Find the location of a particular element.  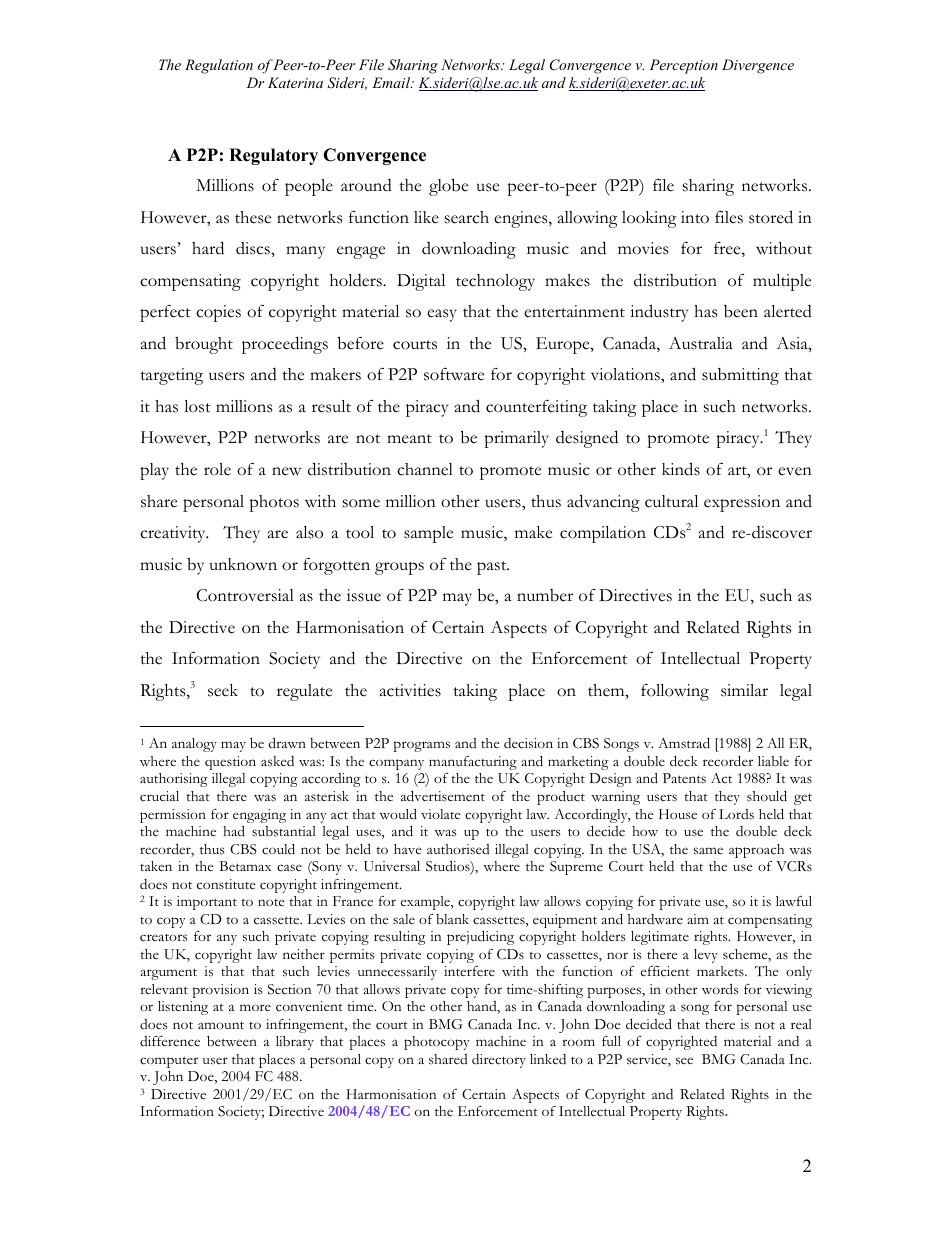

Divergence is located at coordinates (758, 66).
